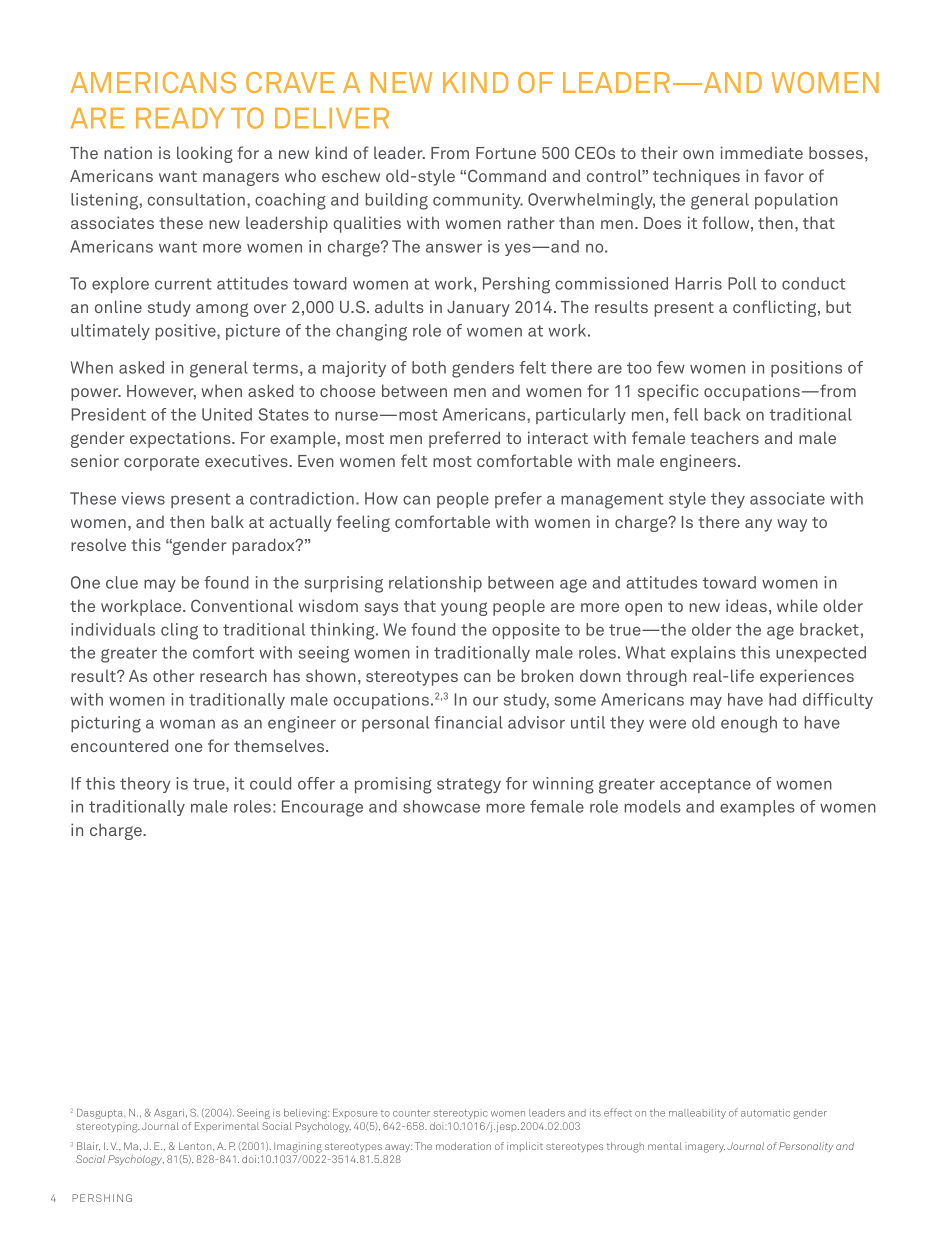 The image size is (952, 1233). Describe the element at coordinates (762, 152) in the screenshot. I see `immediate` at that location.
